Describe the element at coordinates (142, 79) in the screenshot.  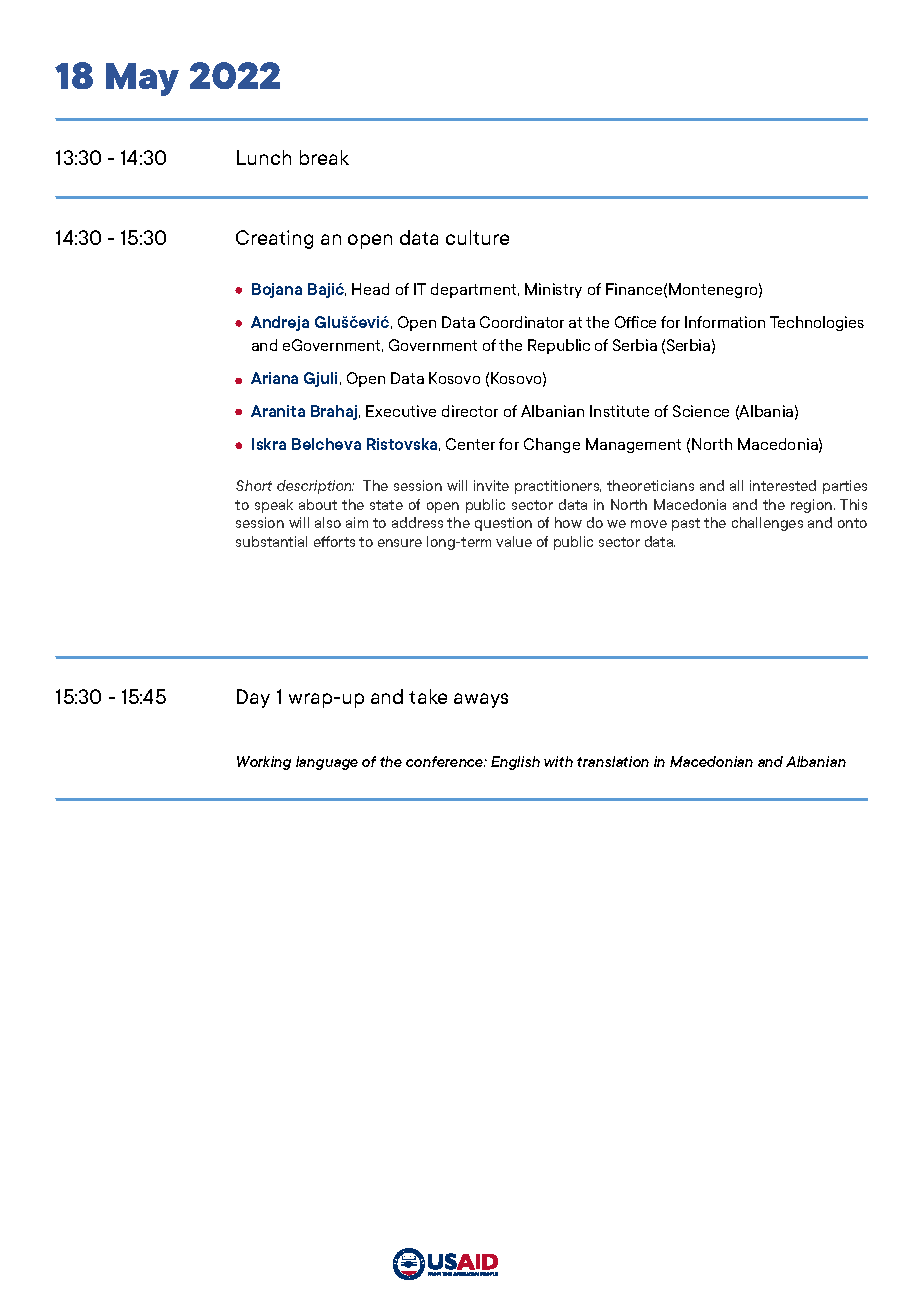
I see `May` at that location.
